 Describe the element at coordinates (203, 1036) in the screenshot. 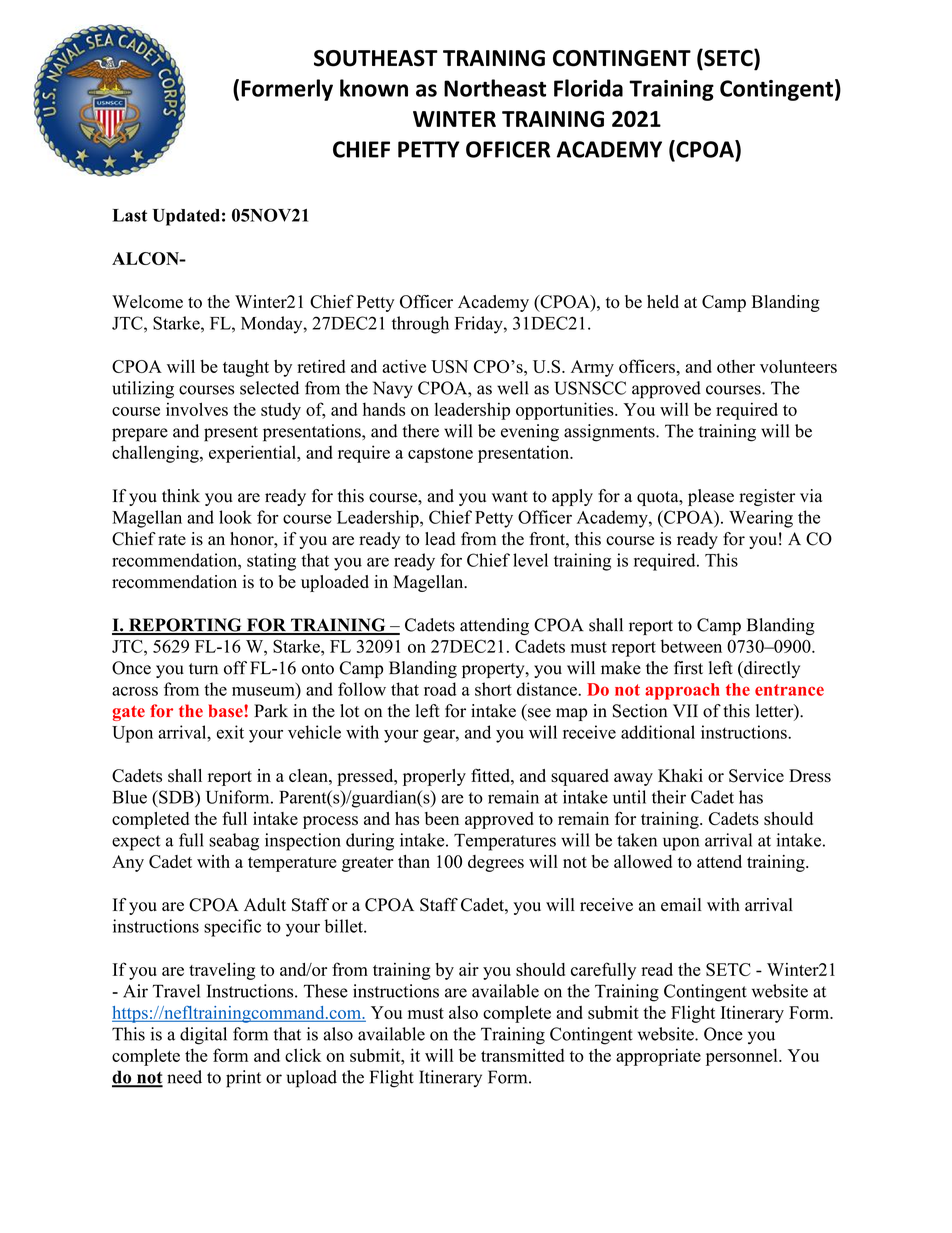

I see `digital` at that location.
